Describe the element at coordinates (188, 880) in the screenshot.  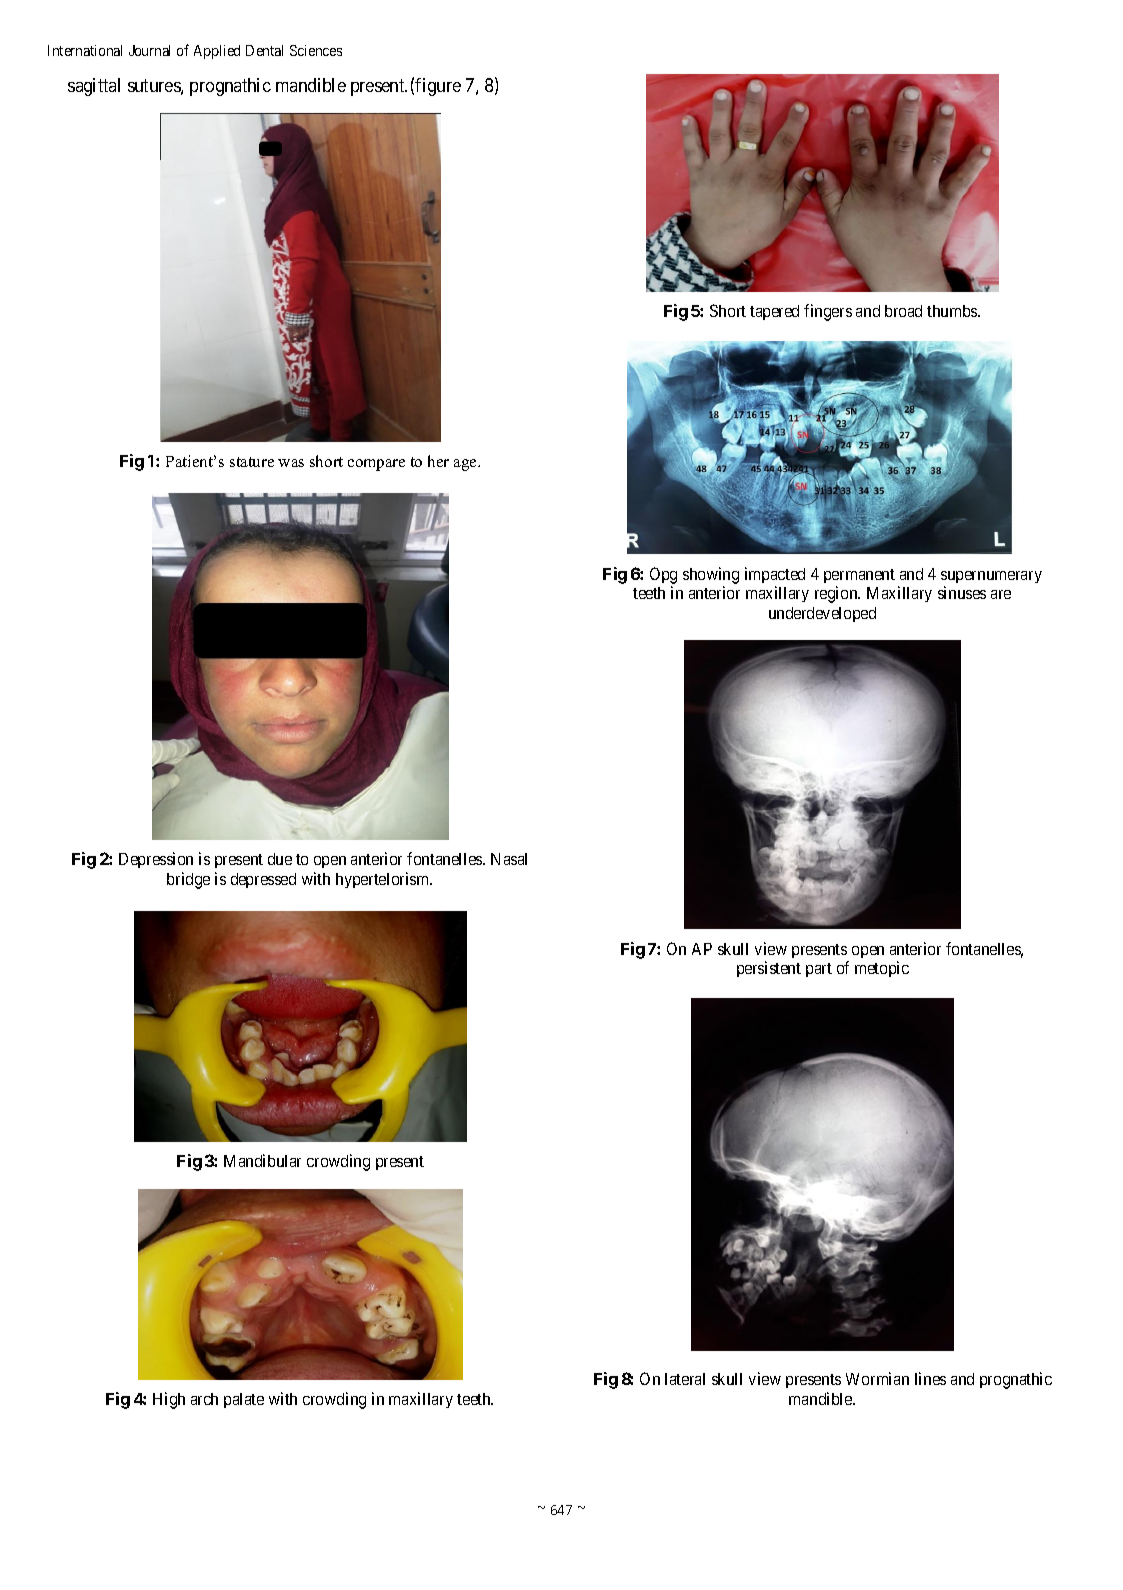
I see `bridge` at that location.
